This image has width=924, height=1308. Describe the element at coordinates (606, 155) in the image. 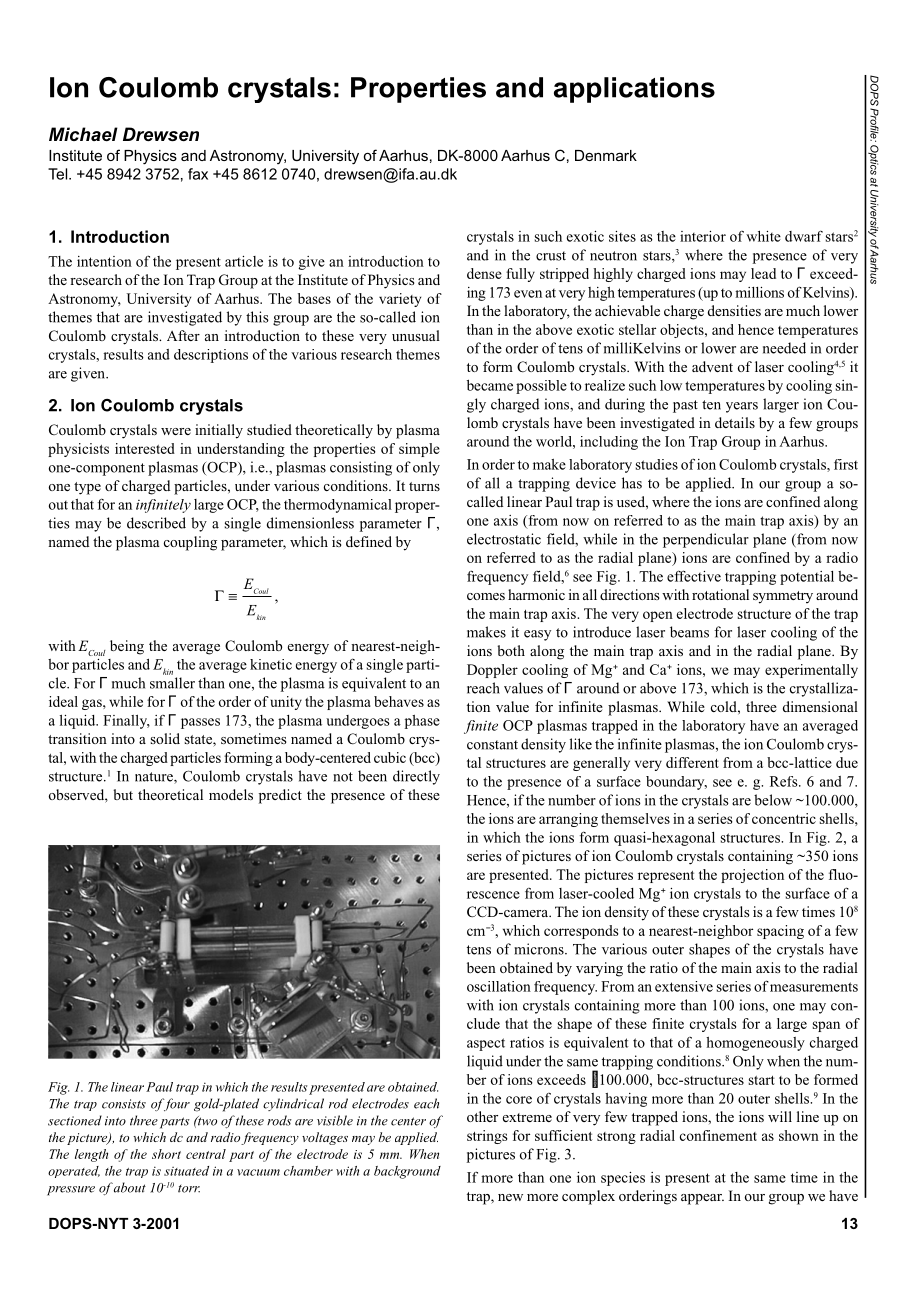

I see `Denmark` at that location.
